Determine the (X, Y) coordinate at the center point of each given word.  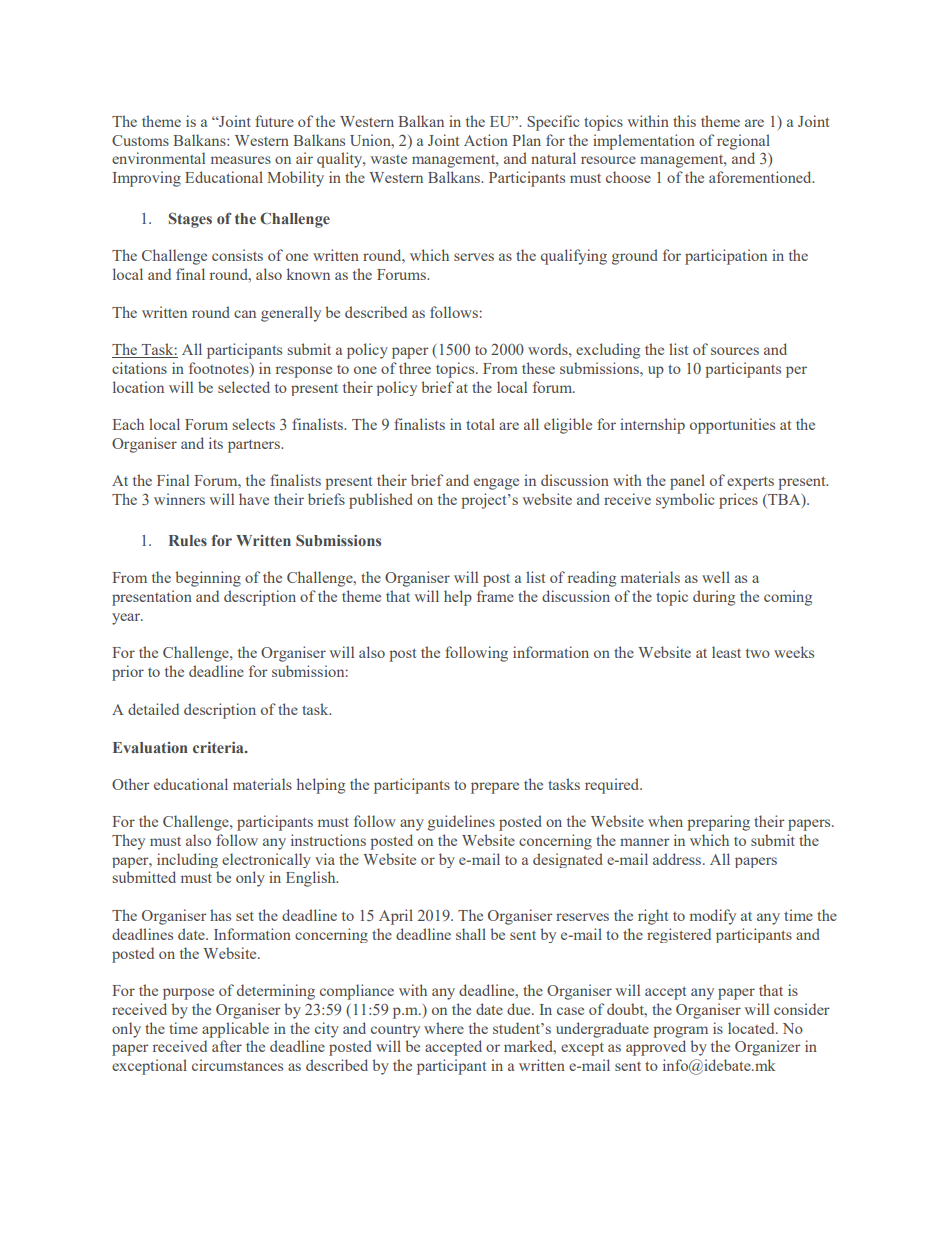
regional (743, 142)
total (480, 424)
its (216, 443)
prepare (495, 788)
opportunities (732, 426)
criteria (219, 747)
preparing (718, 823)
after (227, 1046)
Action (486, 140)
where (444, 1028)
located (752, 1028)
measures (241, 160)
